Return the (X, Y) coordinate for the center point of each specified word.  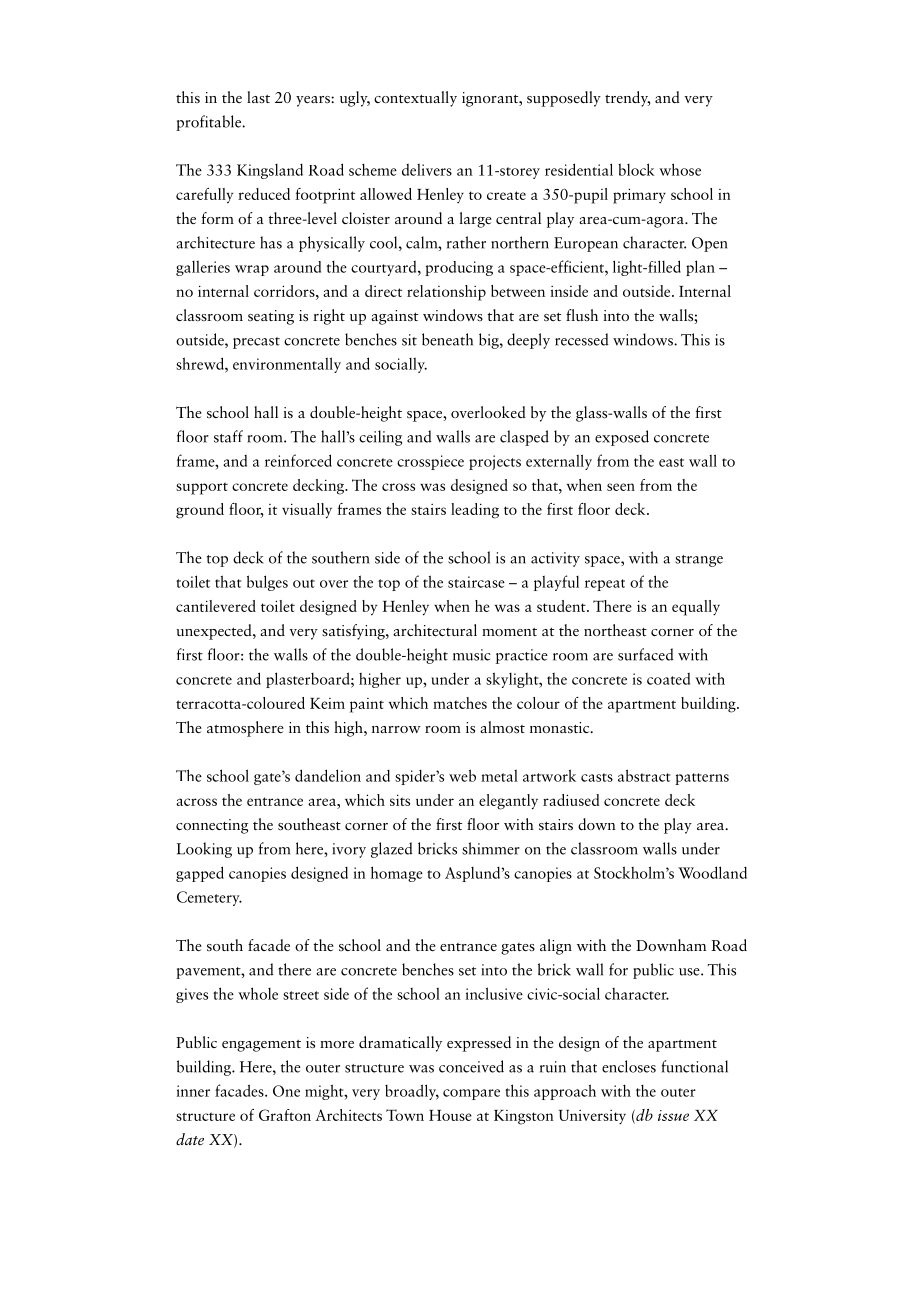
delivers (427, 169)
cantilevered (216, 606)
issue (673, 1115)
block (636, 169)
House (450, 1115)
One (286, 1091)
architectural (435, 630)
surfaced (646, 654)
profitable (210, 123)
